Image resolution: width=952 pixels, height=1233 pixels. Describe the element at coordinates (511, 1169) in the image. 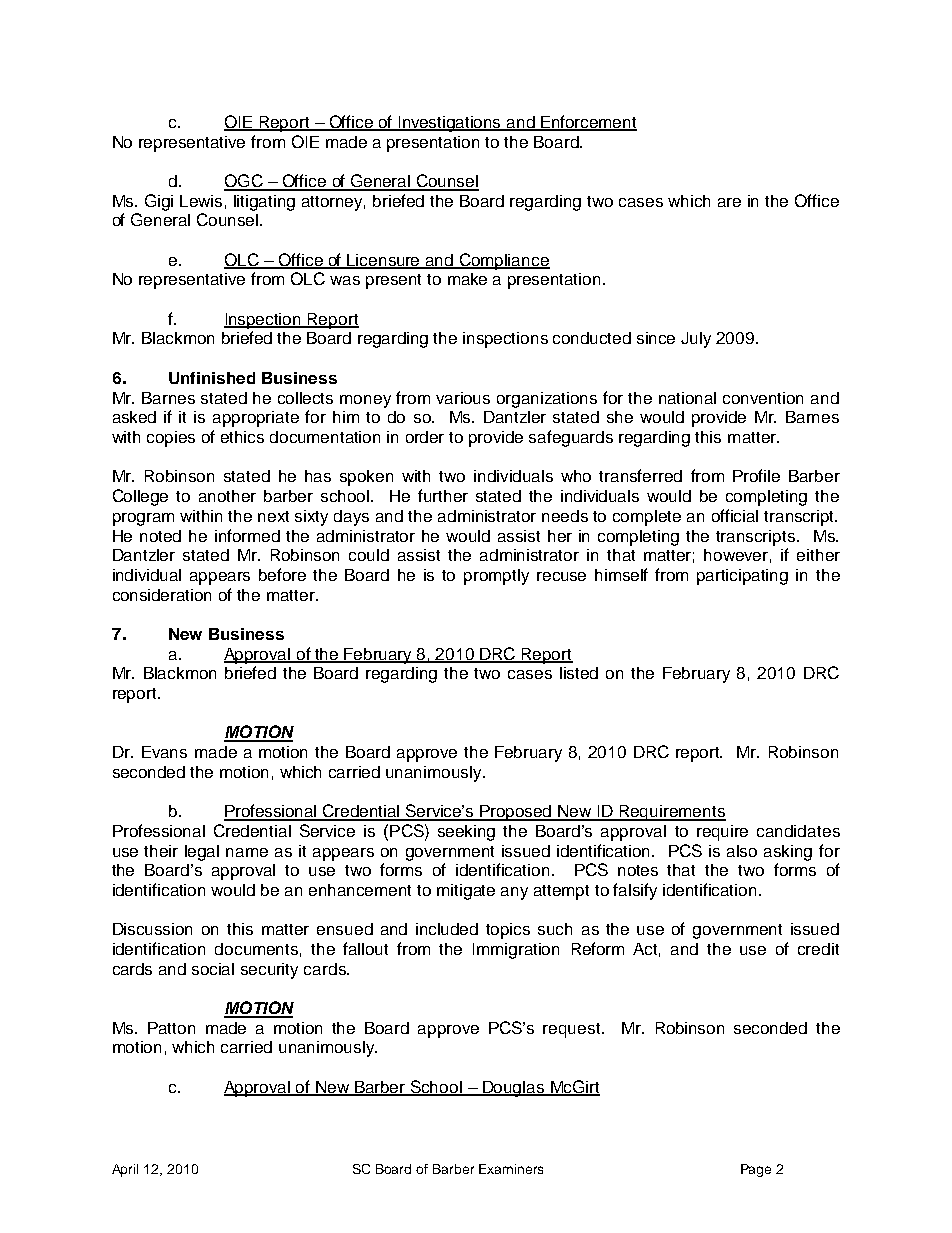

I see `Examiners` at that location.
